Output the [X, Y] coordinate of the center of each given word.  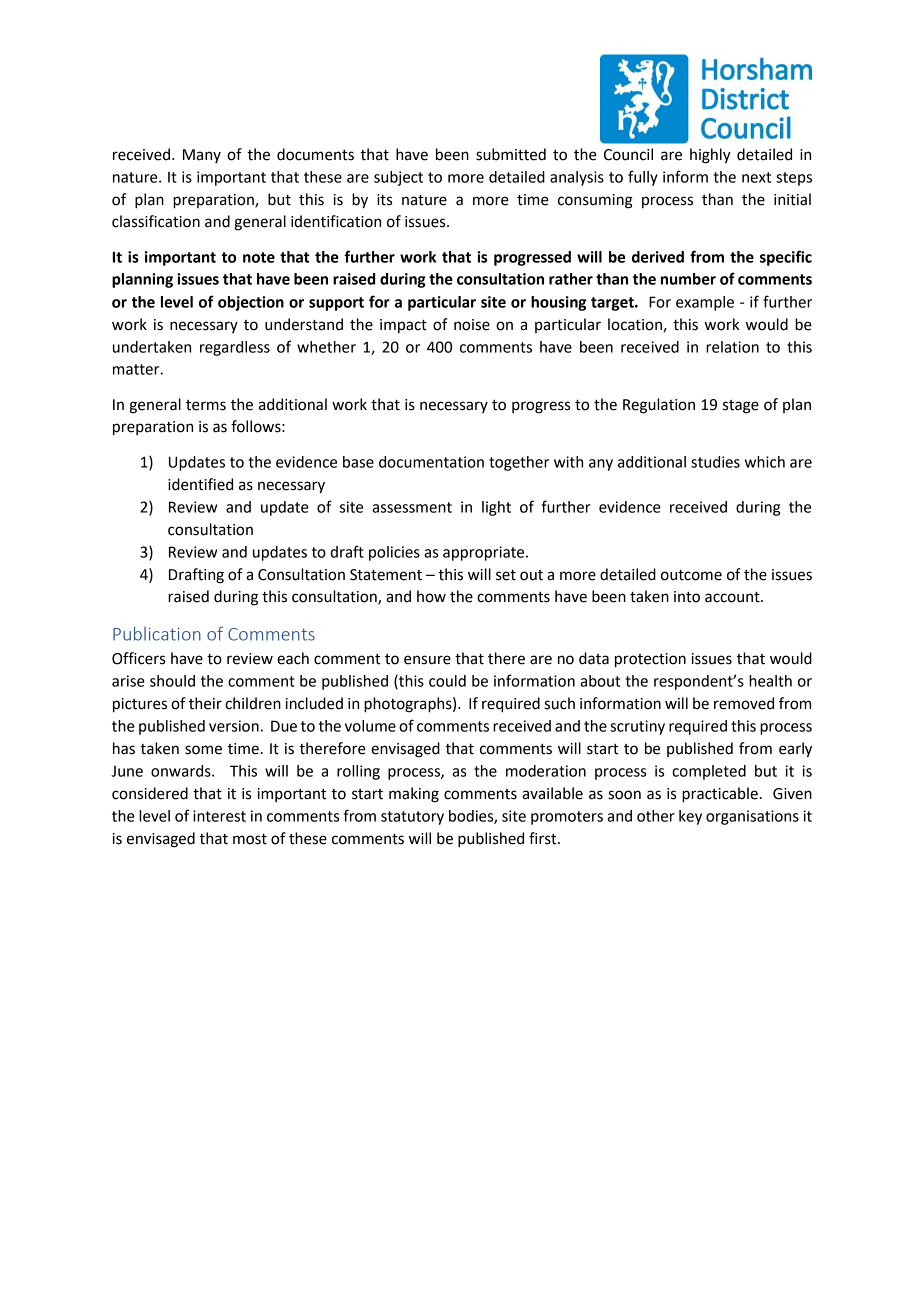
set [506, 575]
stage [741, 407]
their [205, 703]
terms [206, 405]
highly [710, 156]
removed [744, 703]
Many [202, 156]
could [447, 681]
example [705, 303]
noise [472, 325]
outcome [691, 575]
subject [398, 178]
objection [251, 303]
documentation [431, 462]
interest [219, 816]
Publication [157, 633]
